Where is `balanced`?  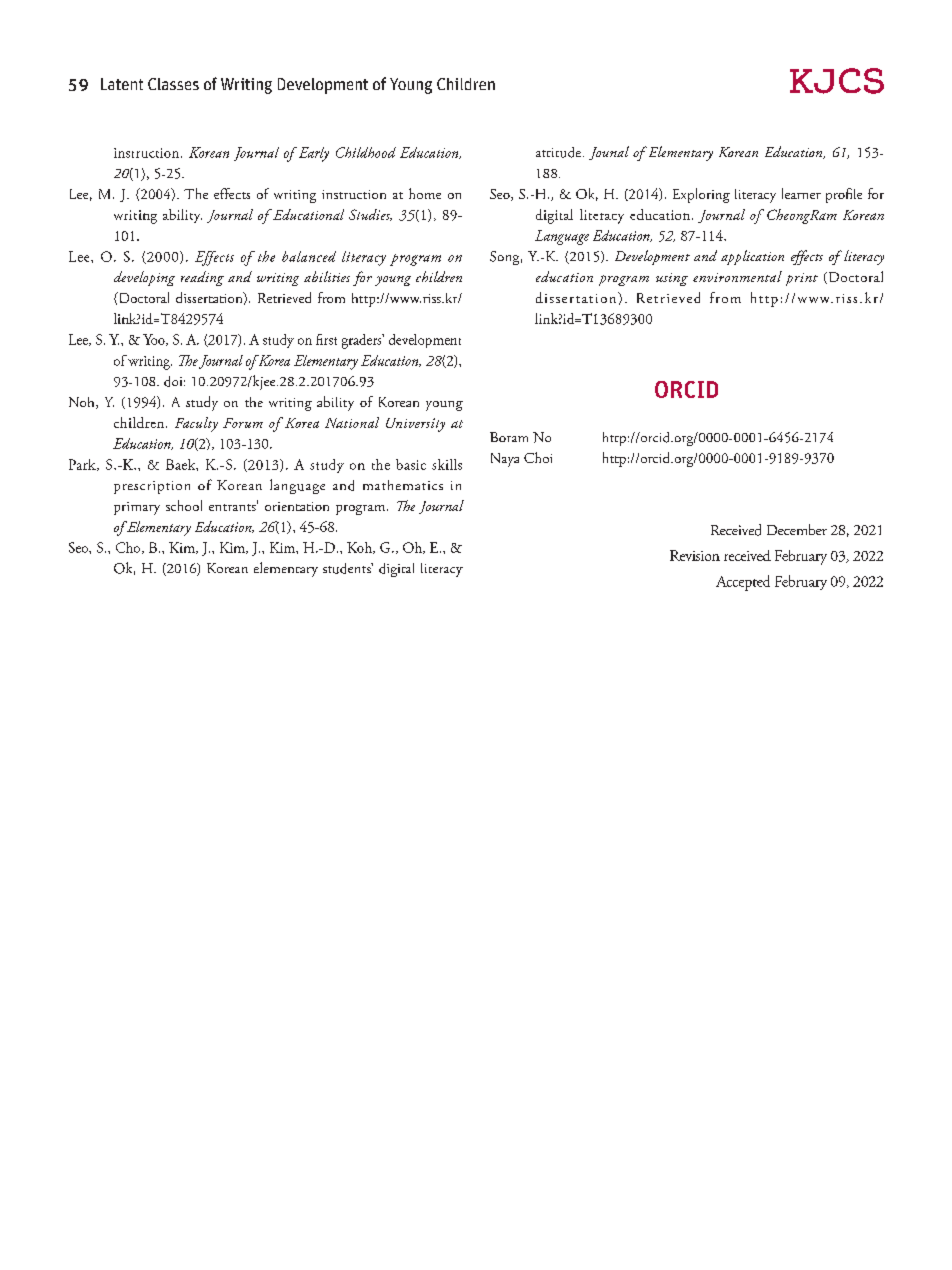
balanced is located at coordinates (309, 256).
